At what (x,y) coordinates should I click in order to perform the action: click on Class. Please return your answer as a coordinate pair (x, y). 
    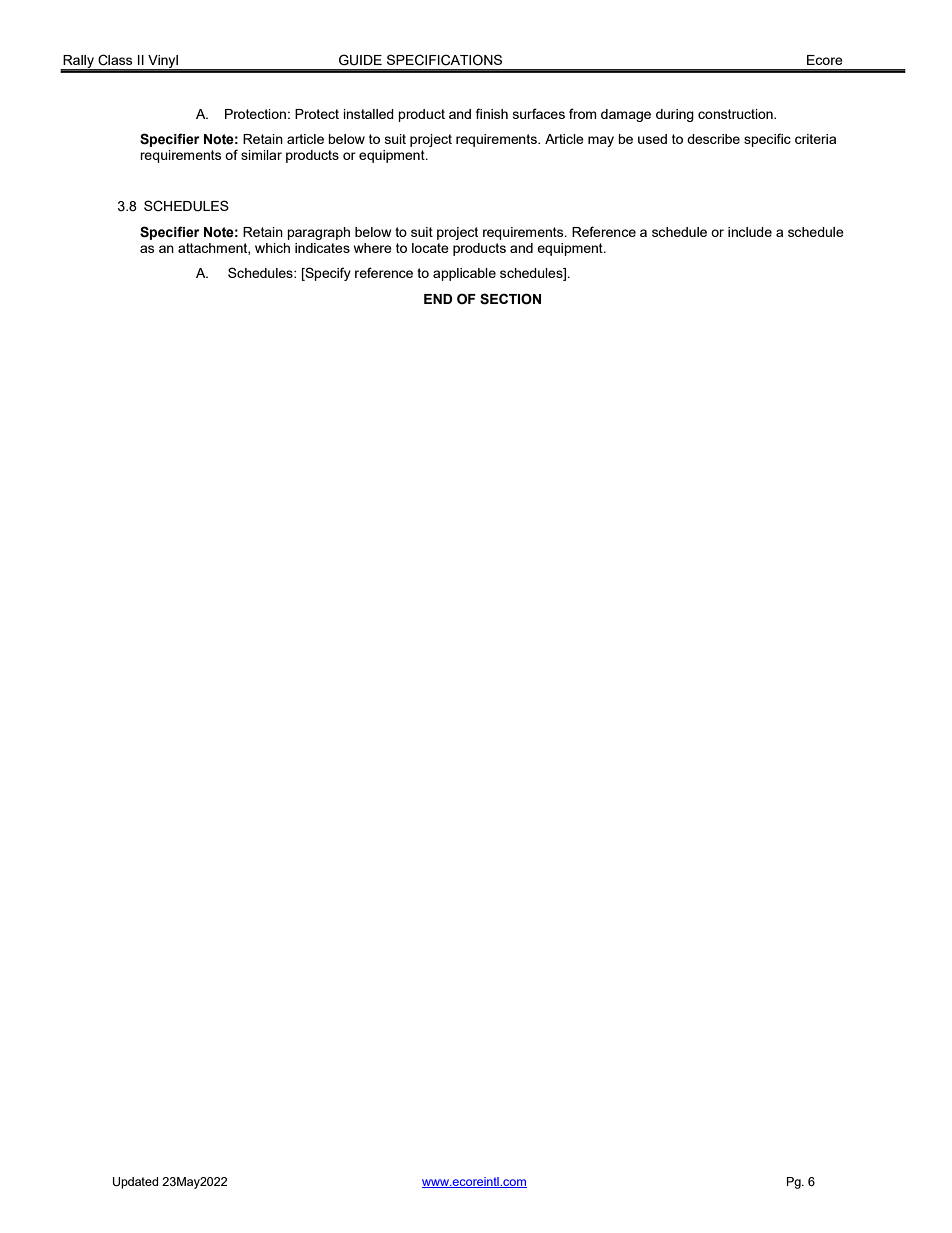
    Looking at the image, I should click on (115, 60).
